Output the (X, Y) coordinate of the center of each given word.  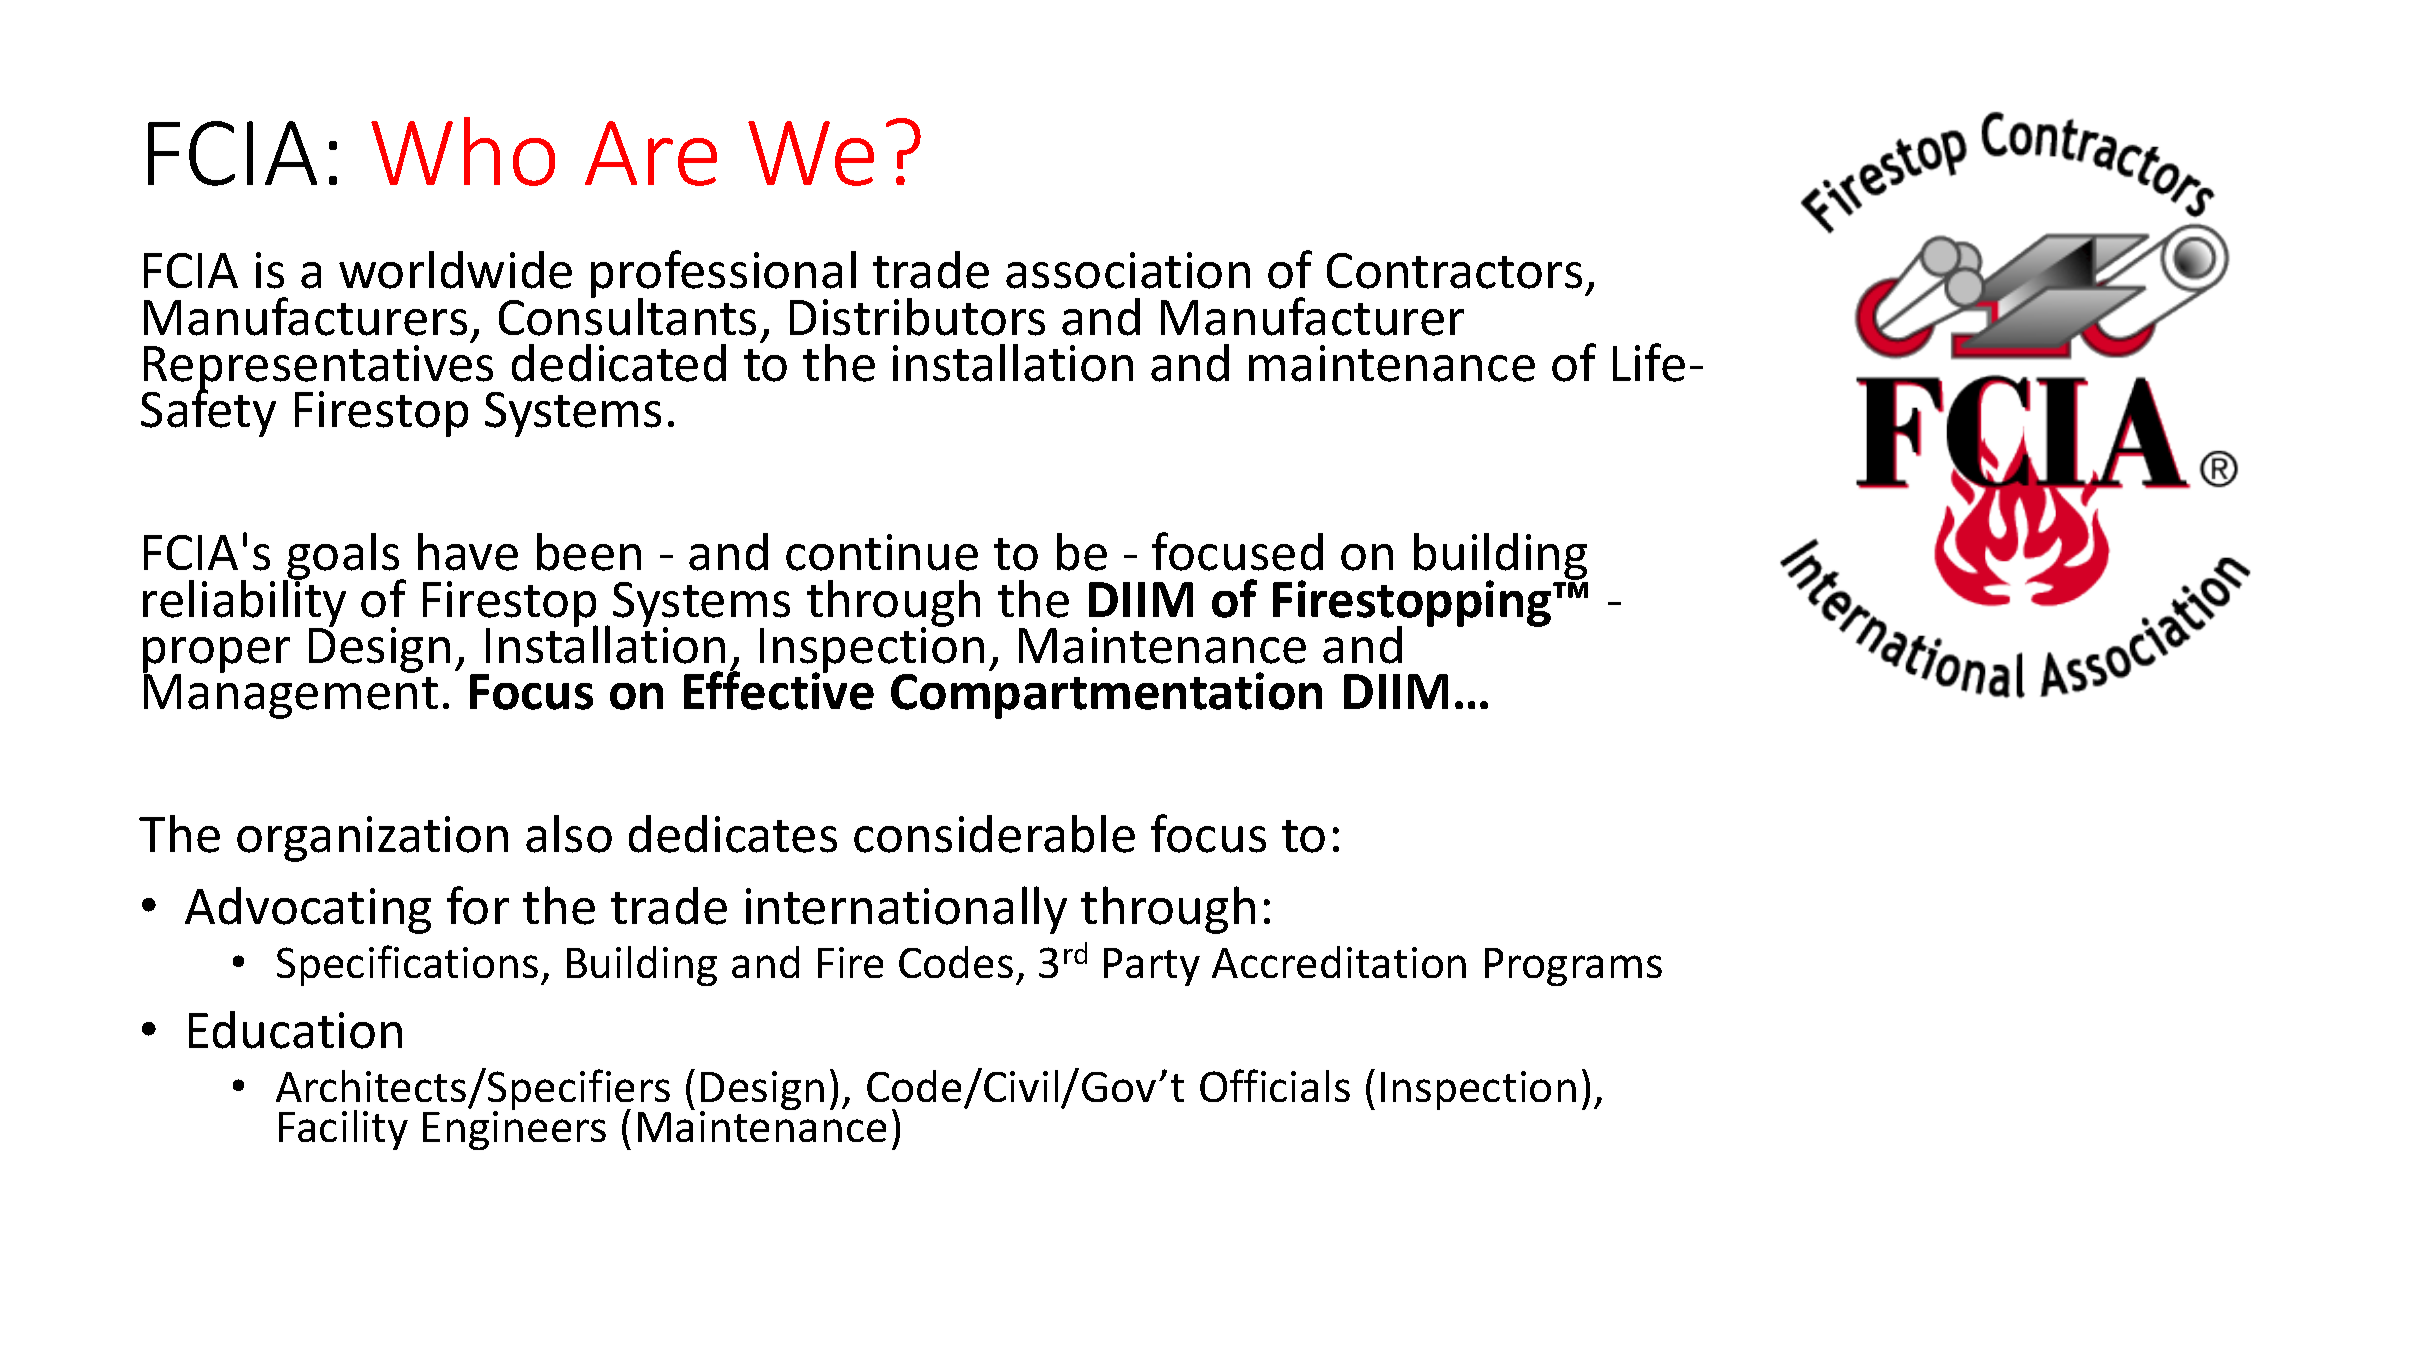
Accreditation (1339, 962)
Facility (343, 1130)
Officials (1275, 1085)
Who (463, 151)
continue (882, 552)
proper (216, 656)
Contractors (1454, 271)
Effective (779, 689)
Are (651, 153)
